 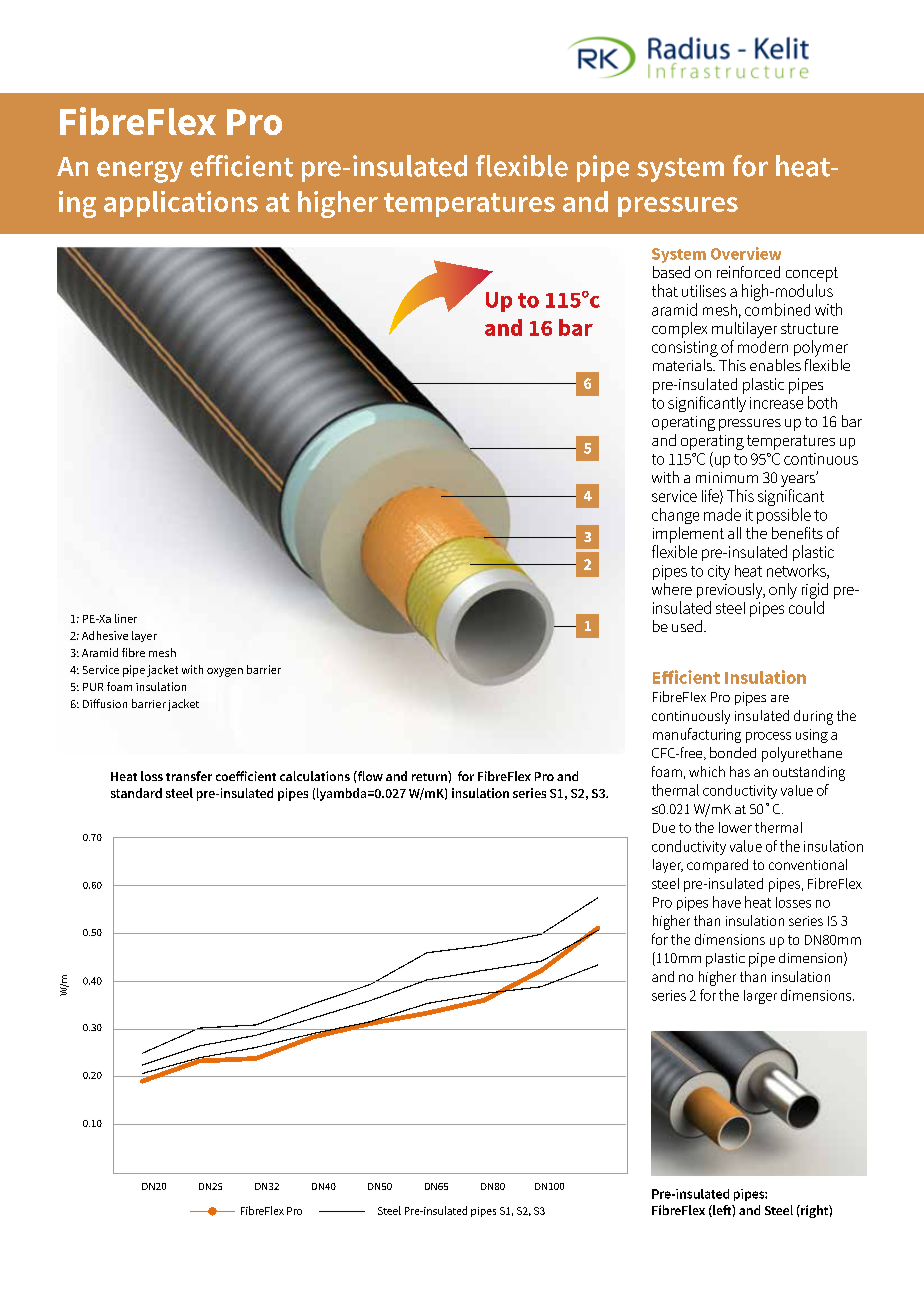 I want to click on have, so click(x=727, y=902).
